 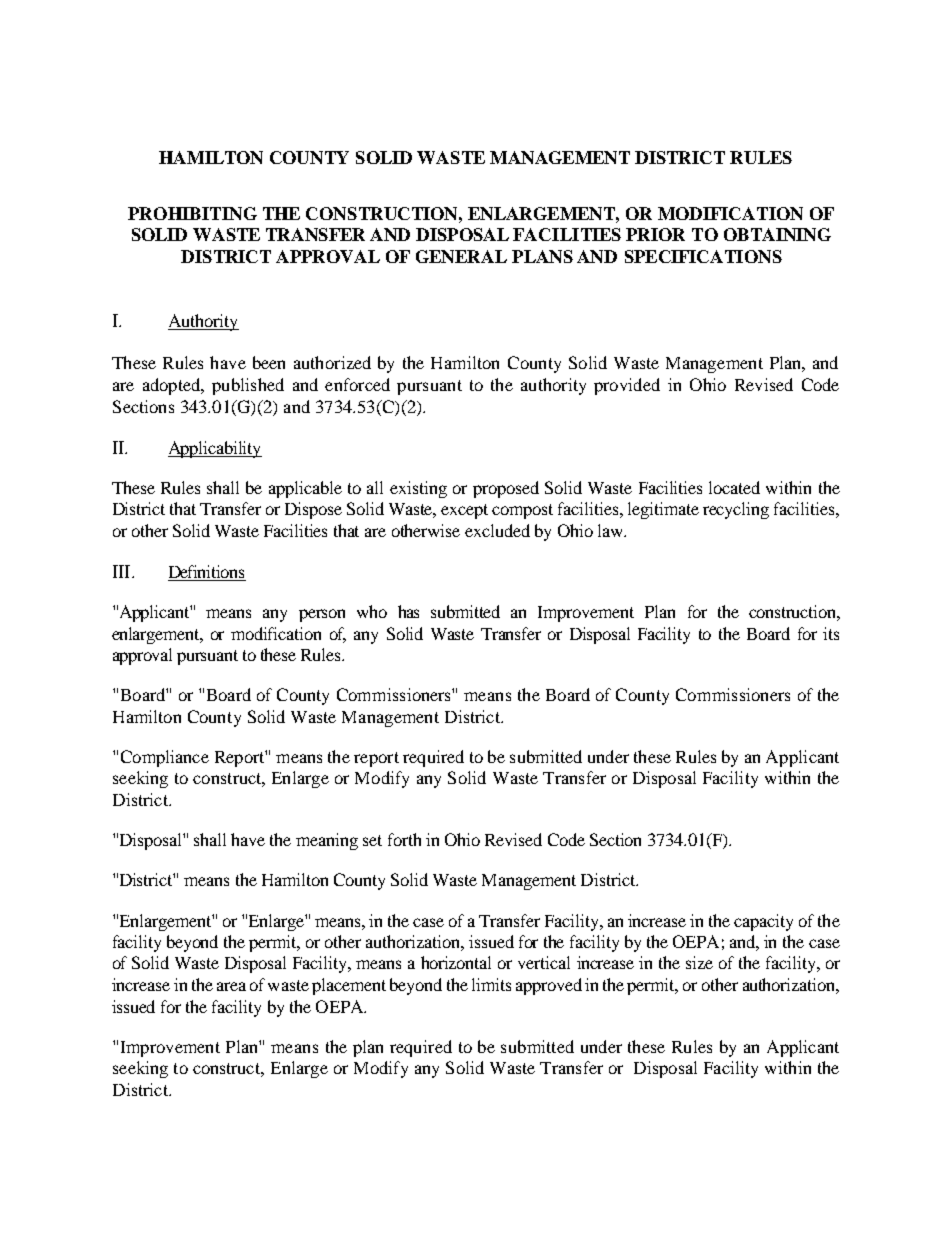 I want to click on SPECIFICATIONS, so click(x=703, y=256).
